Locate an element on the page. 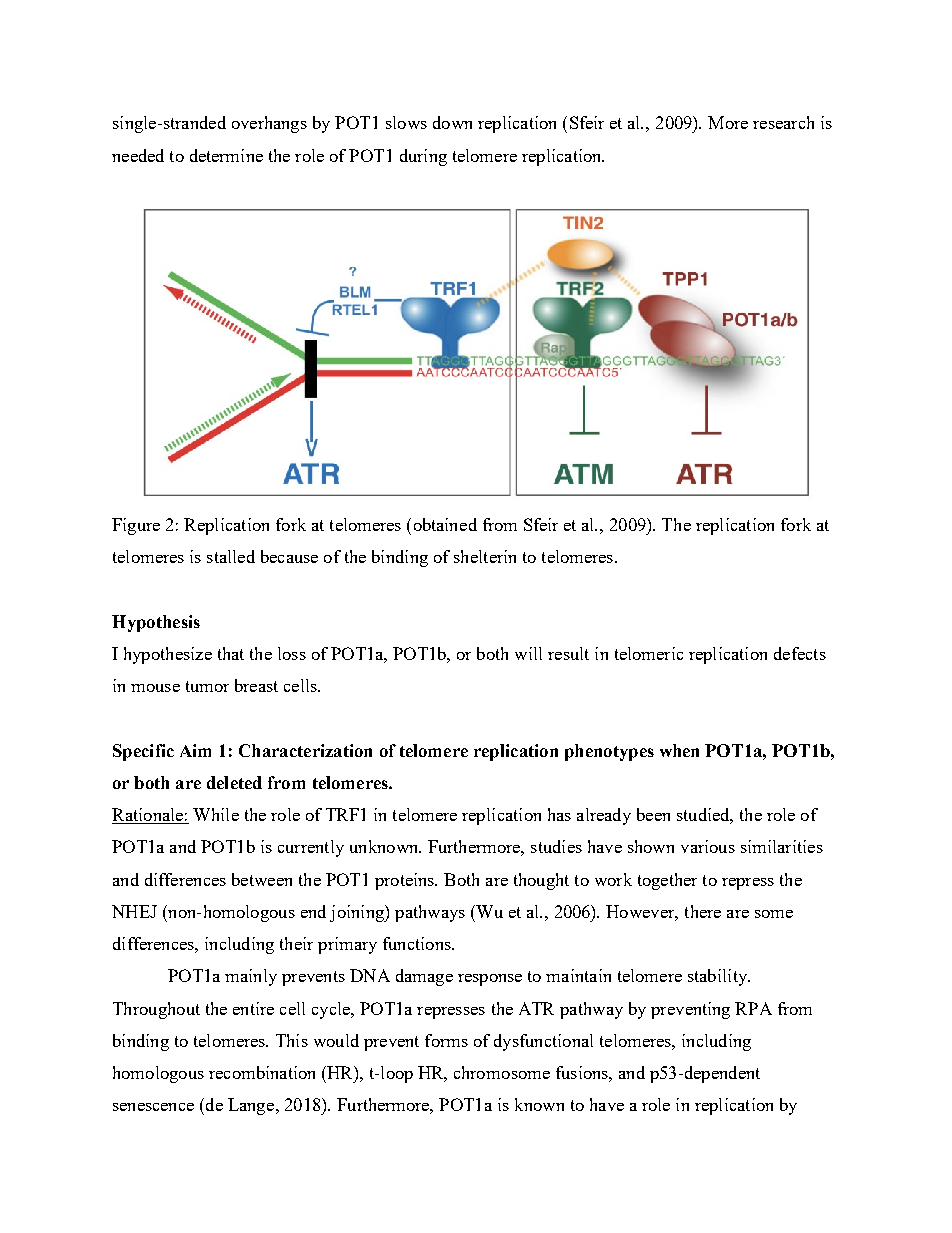  various is located at coordinates (708, 846).
